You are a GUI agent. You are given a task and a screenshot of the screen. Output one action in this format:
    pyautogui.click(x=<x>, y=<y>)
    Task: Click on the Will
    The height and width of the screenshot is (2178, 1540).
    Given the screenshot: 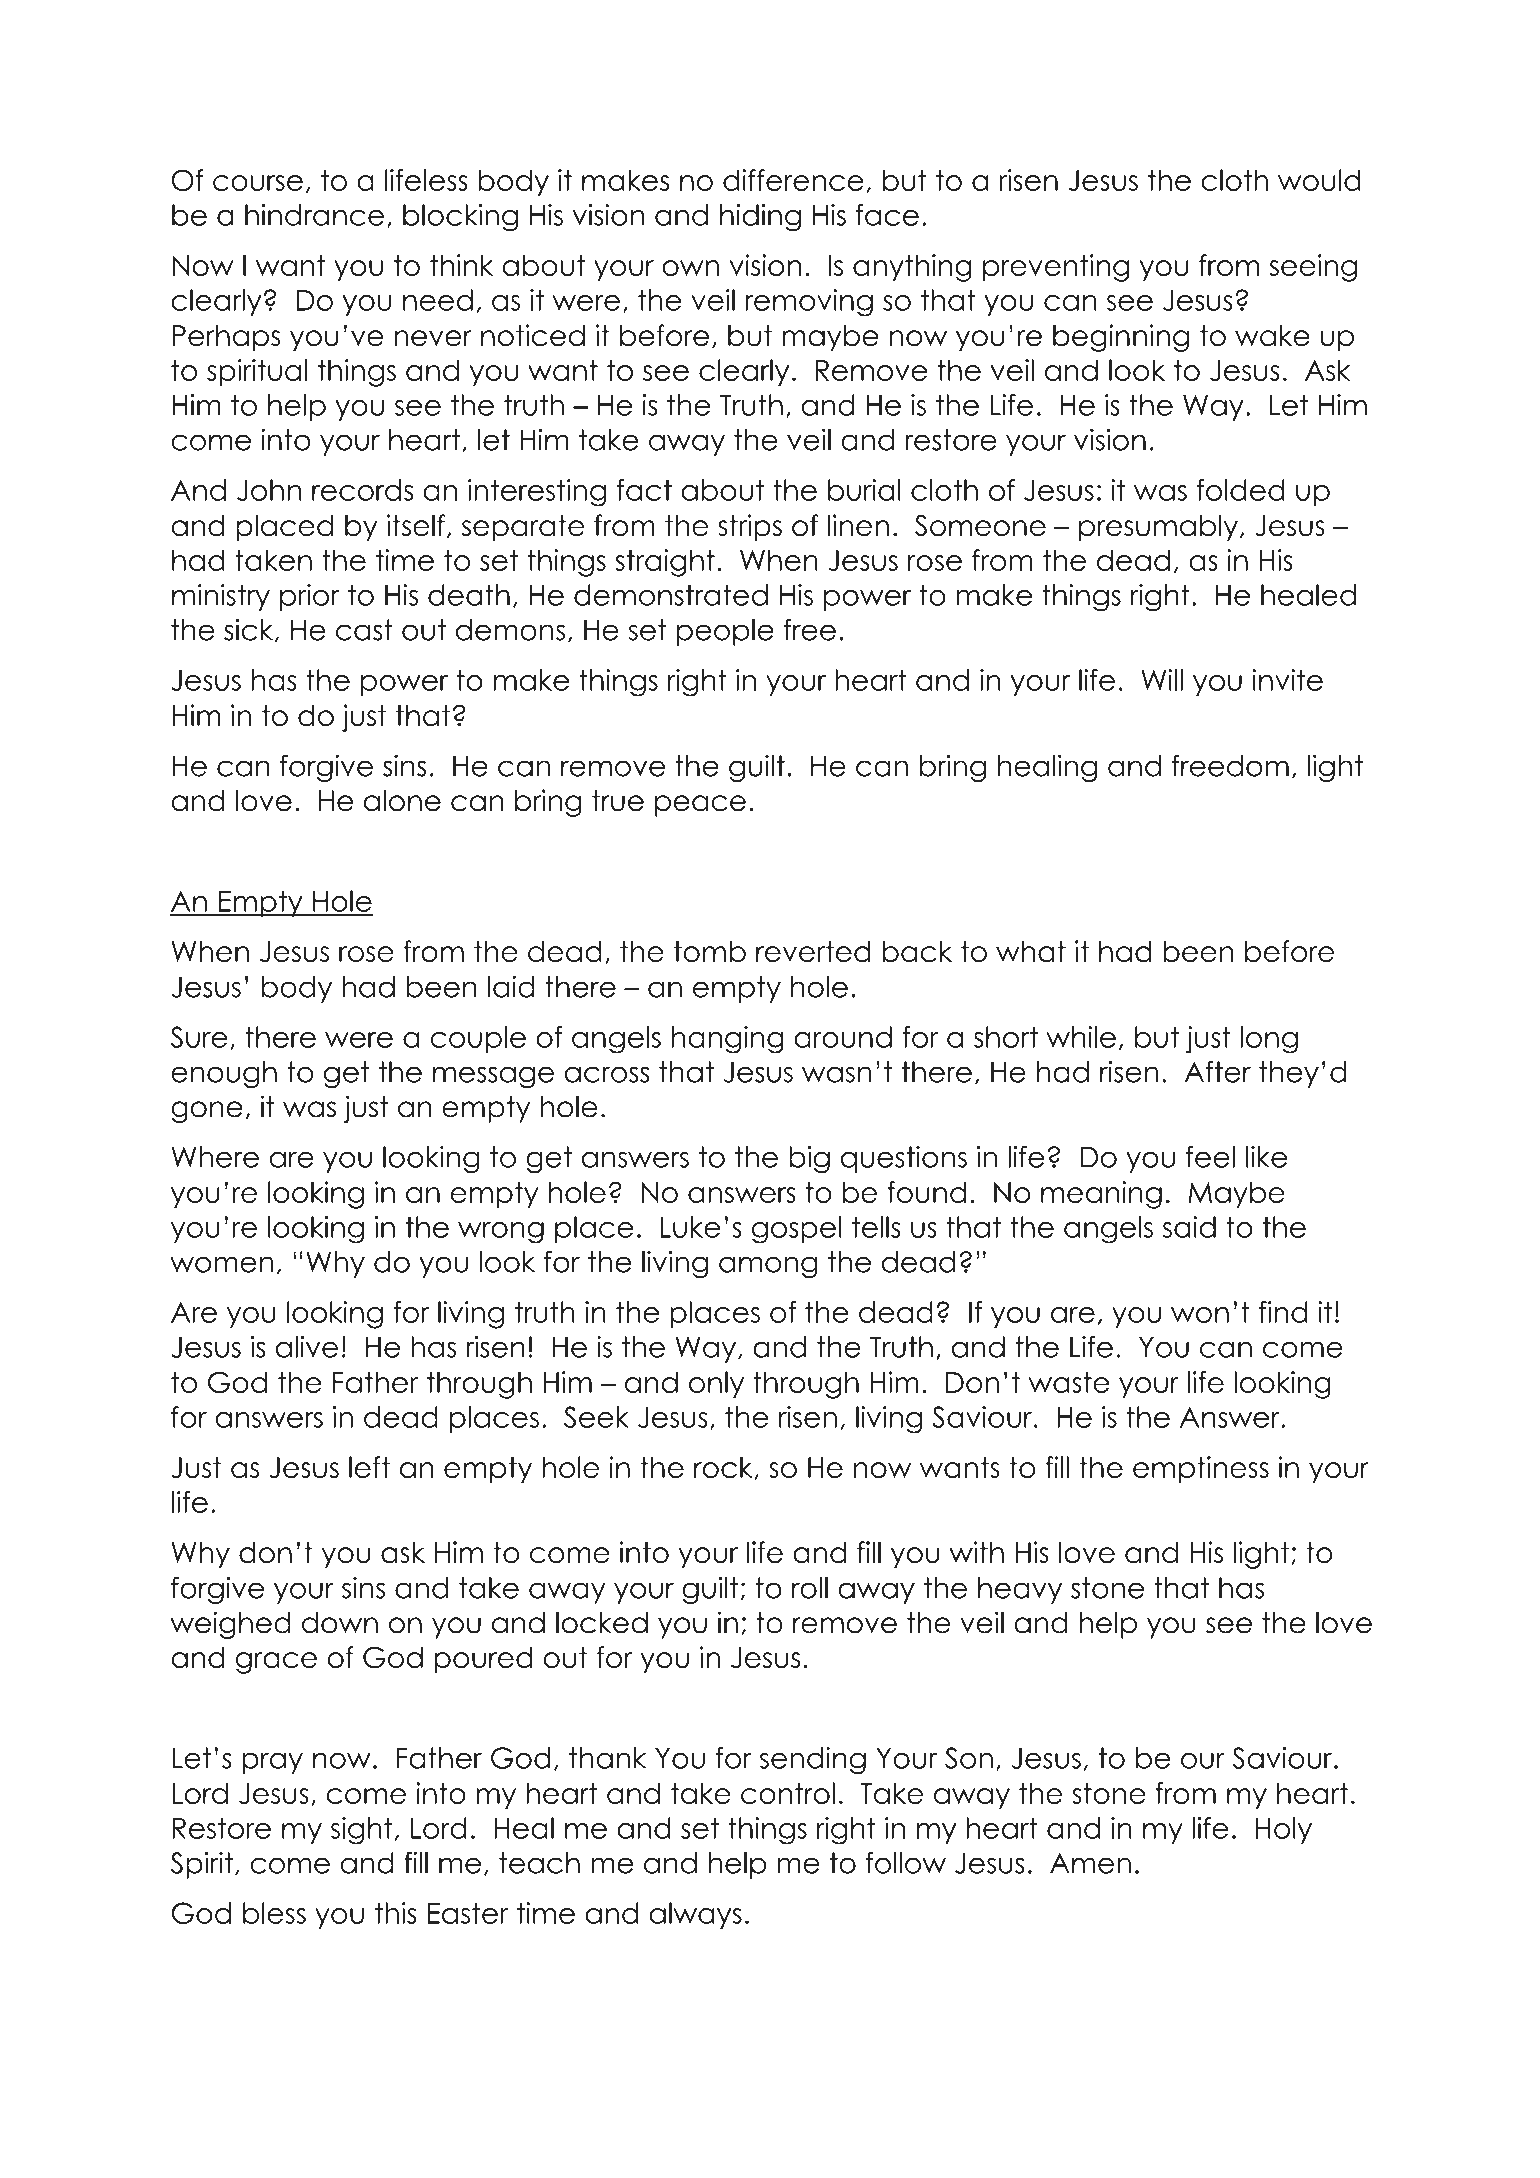 What is the action you would take?
    pyautogui.click(x=1162, y=680)
